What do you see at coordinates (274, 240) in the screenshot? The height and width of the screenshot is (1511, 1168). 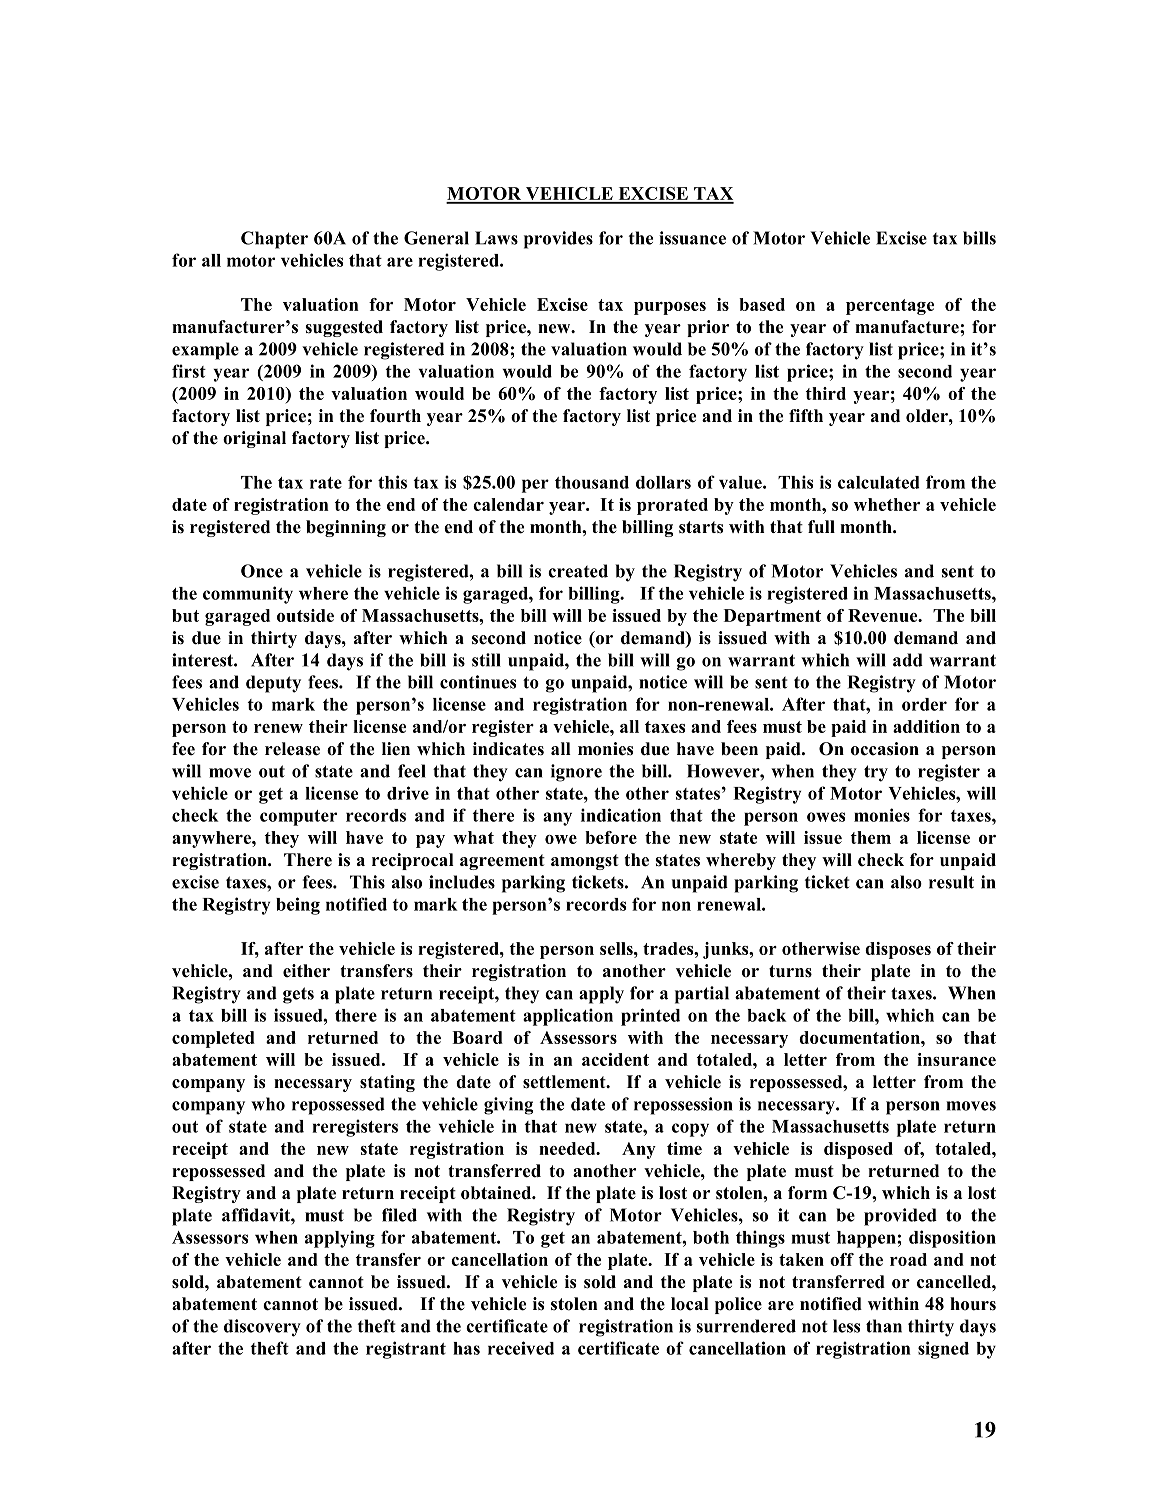 I see `Chapter` at bounding box center [274, 240].
